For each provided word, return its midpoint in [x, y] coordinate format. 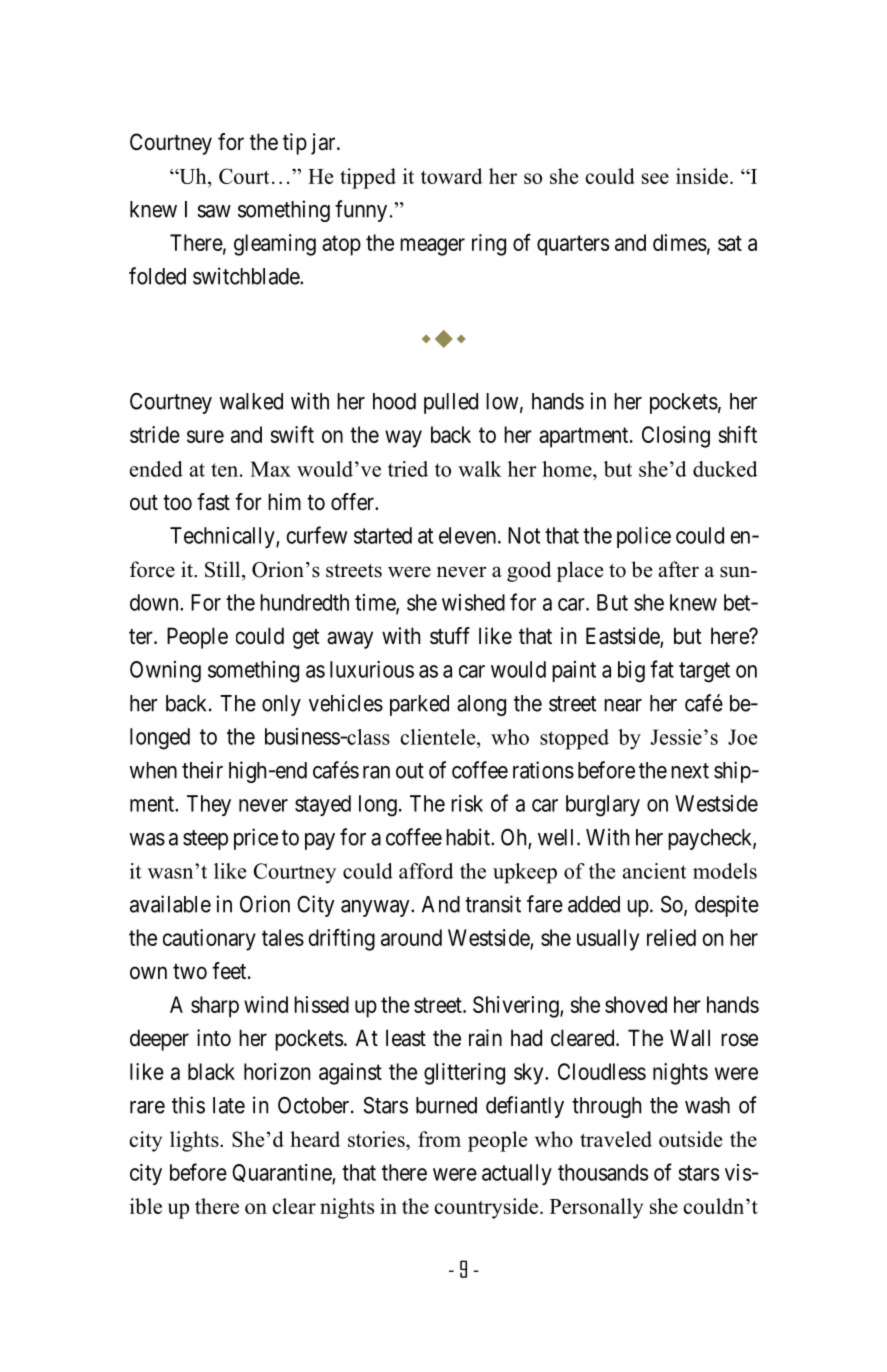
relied [671, 937]
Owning [165, 672]
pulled [451, 403]
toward [451, 176]
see [655, 178]
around [411, 937]
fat [662, 669]
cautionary [209, 940]
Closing [676, 437]
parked [419, 705]
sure [205, 436]
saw [214, 211]
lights [195, 1141]
